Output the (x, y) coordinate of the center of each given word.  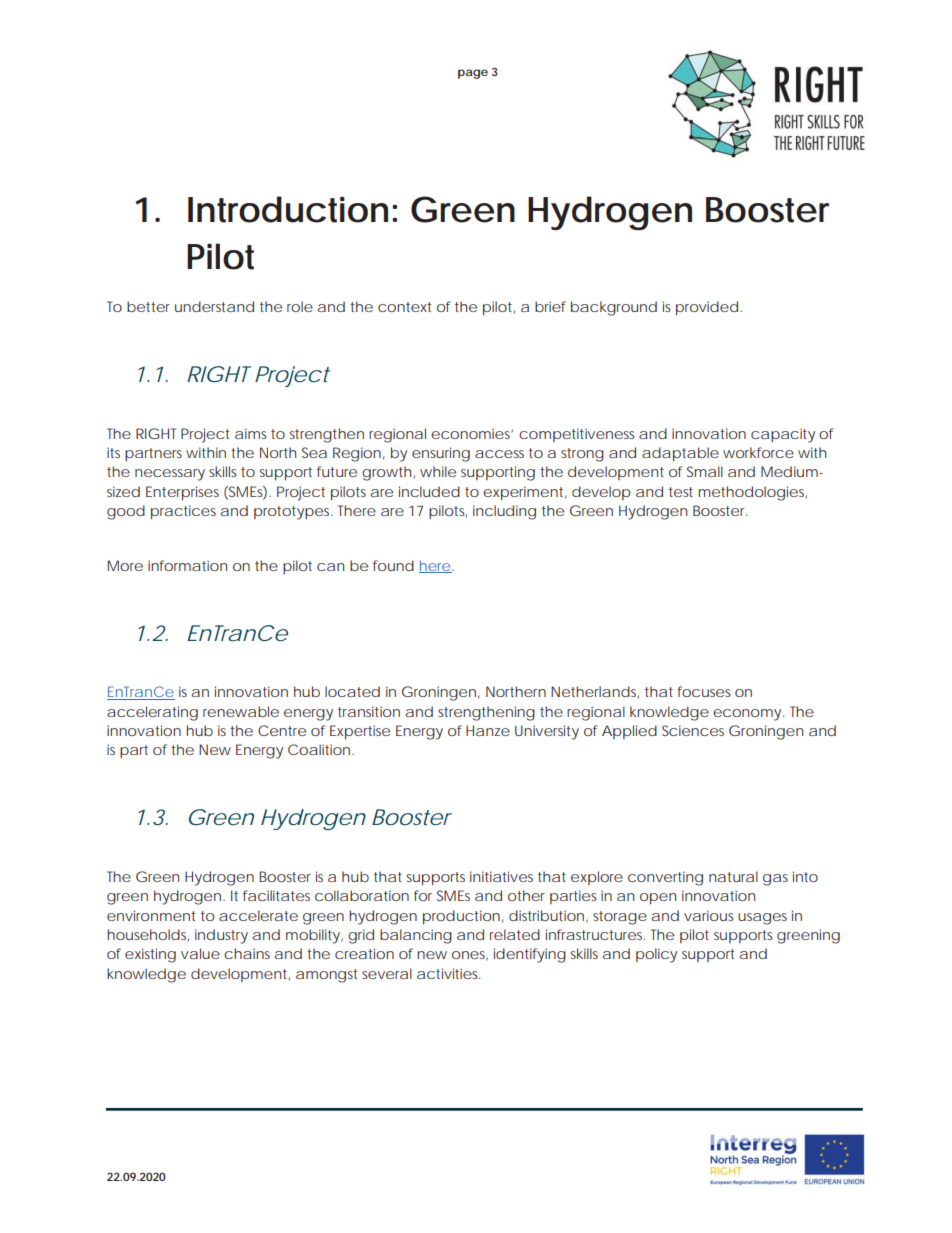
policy (656, 955)
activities (448, 973)
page (473, 74)
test (681, 492)
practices (183, 512)
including (504, 512)
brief (550, 306)
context (404, 307)
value (200, 953)
